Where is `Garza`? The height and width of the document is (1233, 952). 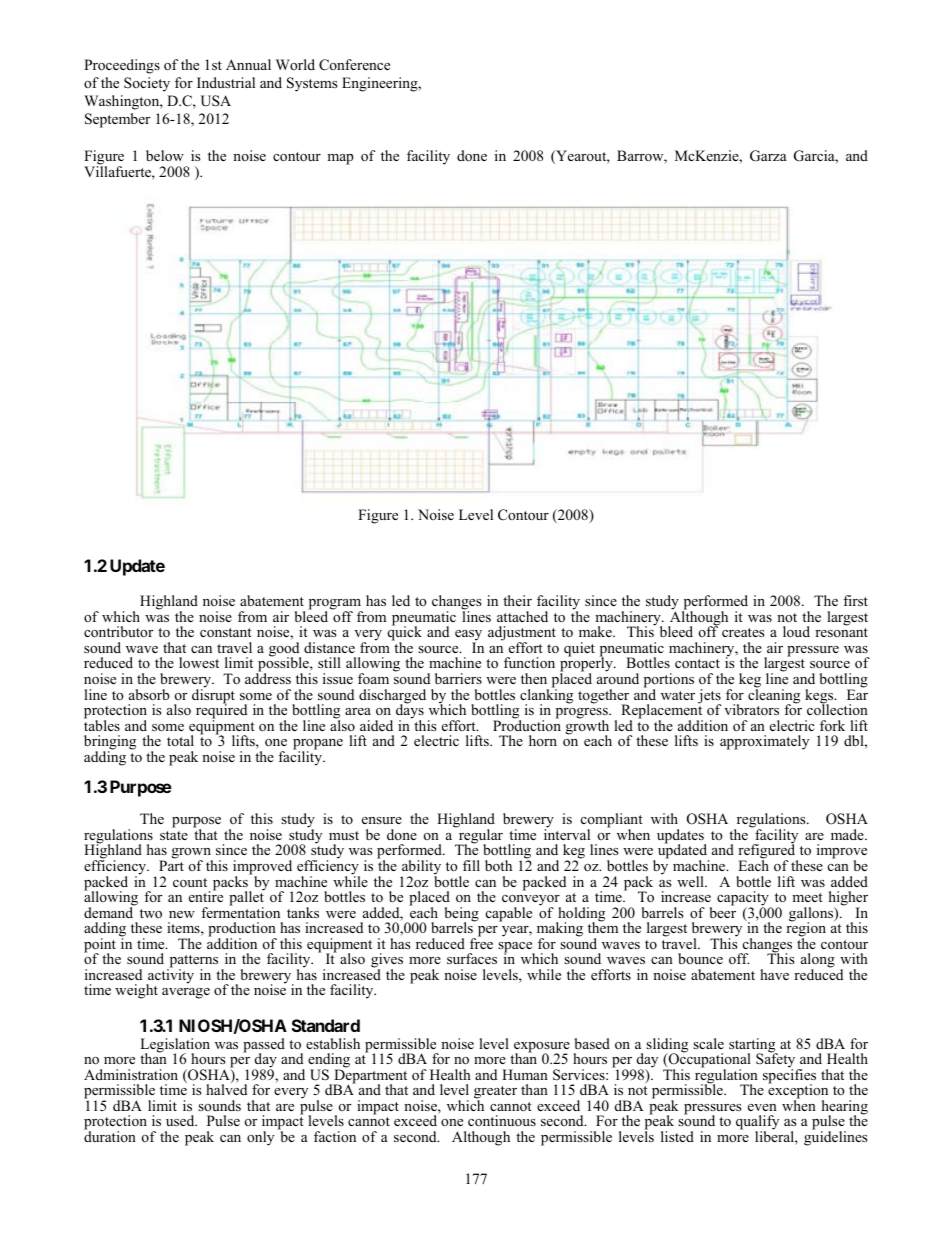 Garza is located at coordinates (768, 156).
